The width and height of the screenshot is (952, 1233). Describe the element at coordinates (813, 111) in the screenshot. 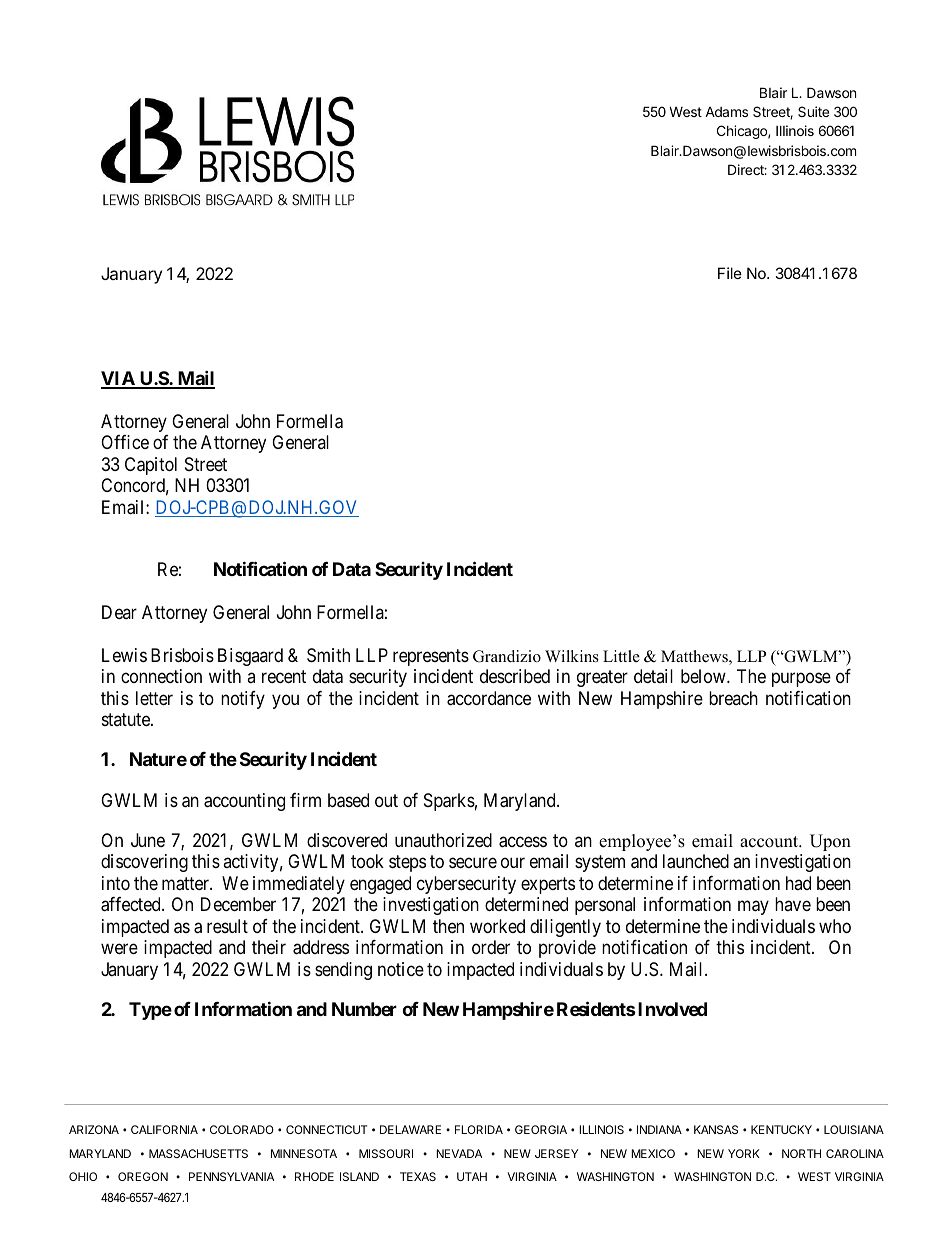

I see `Suite` at that location.
